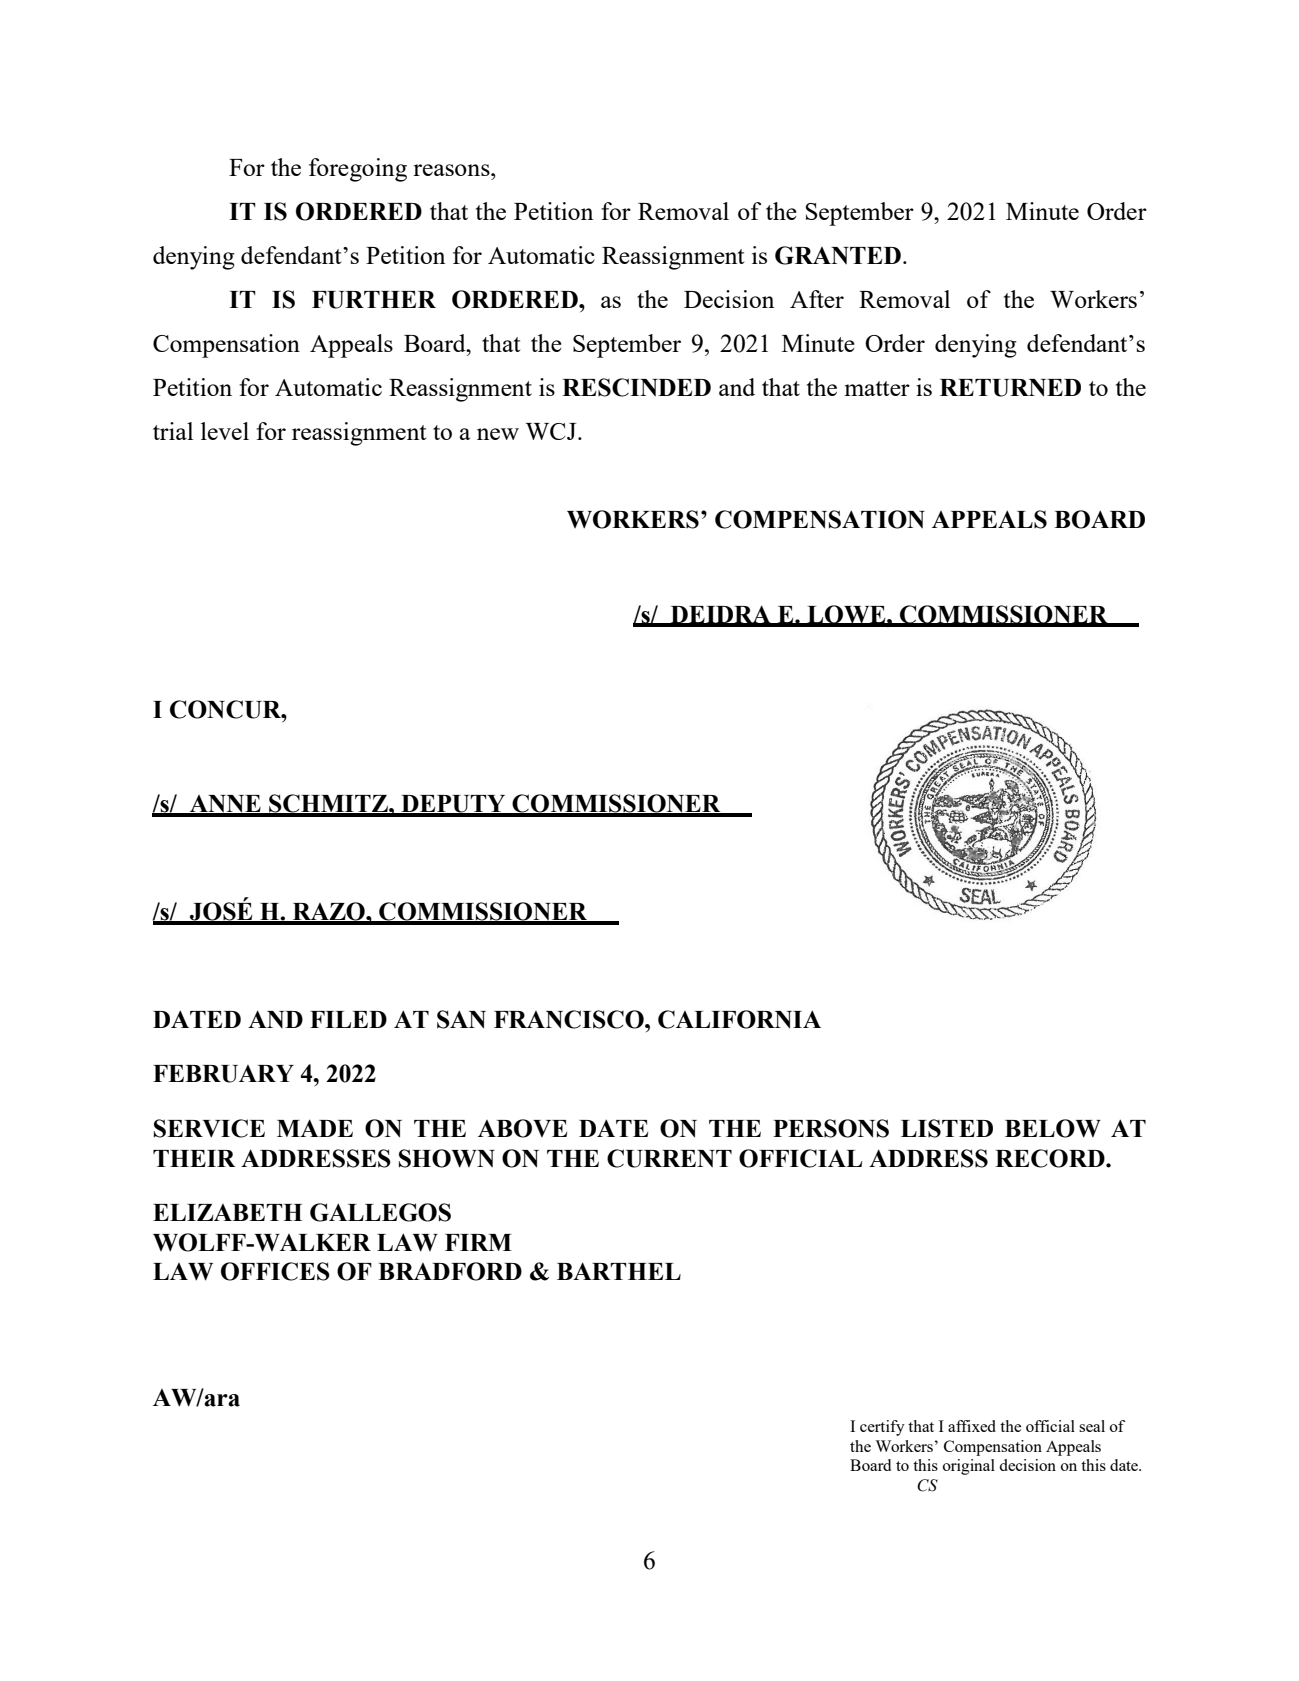 This screenshot has width=1299, height=1681. What do you see at coordinates (947, 1128) in the screenshot?
I see `LISTED` at bounding box center [947, 1128].
